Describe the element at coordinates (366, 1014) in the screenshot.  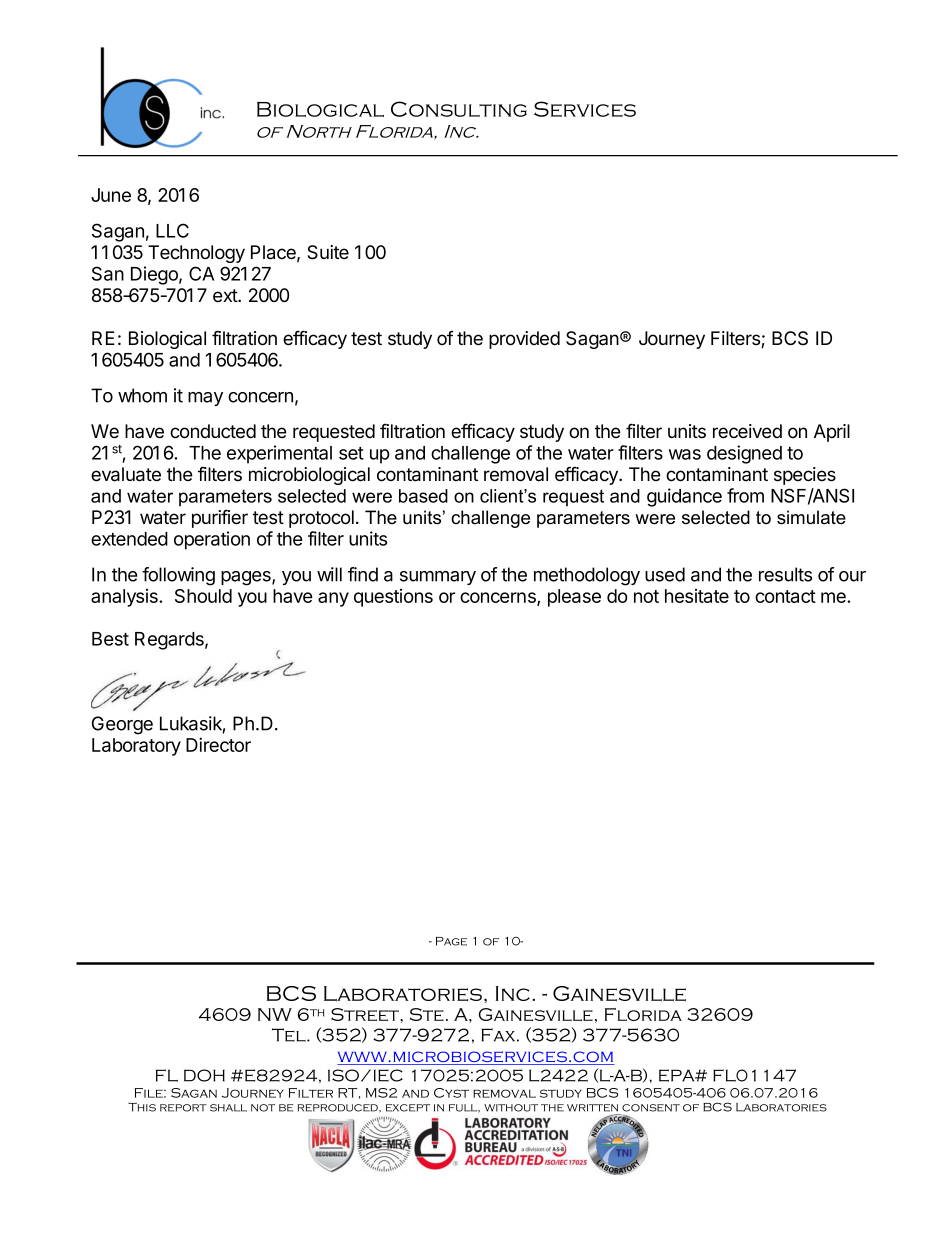
I see `Street` at that location.
